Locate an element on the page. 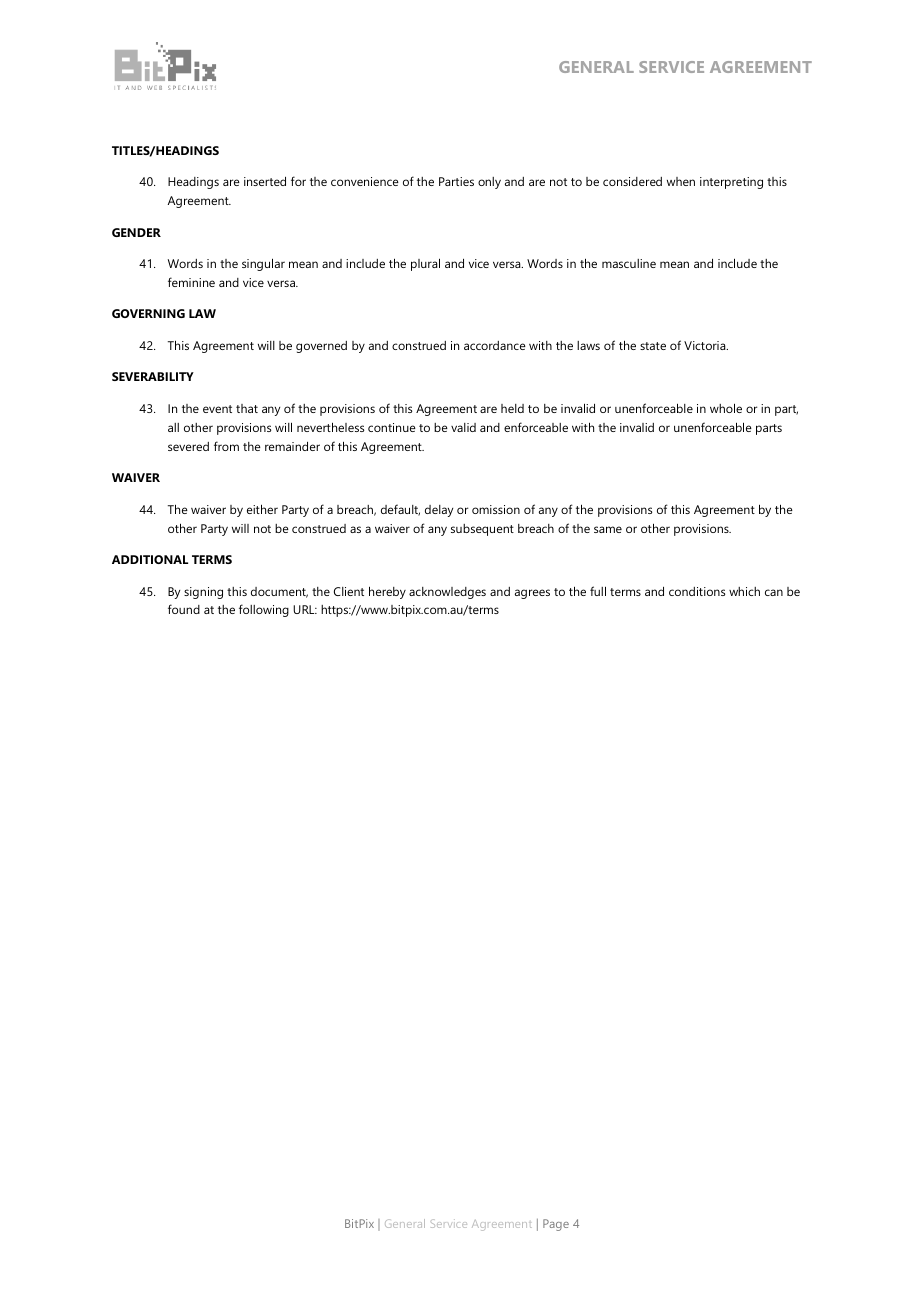 Image resolution: width=924 pixels, height=1307 pixels. which is located at coordinates (744, 591).
